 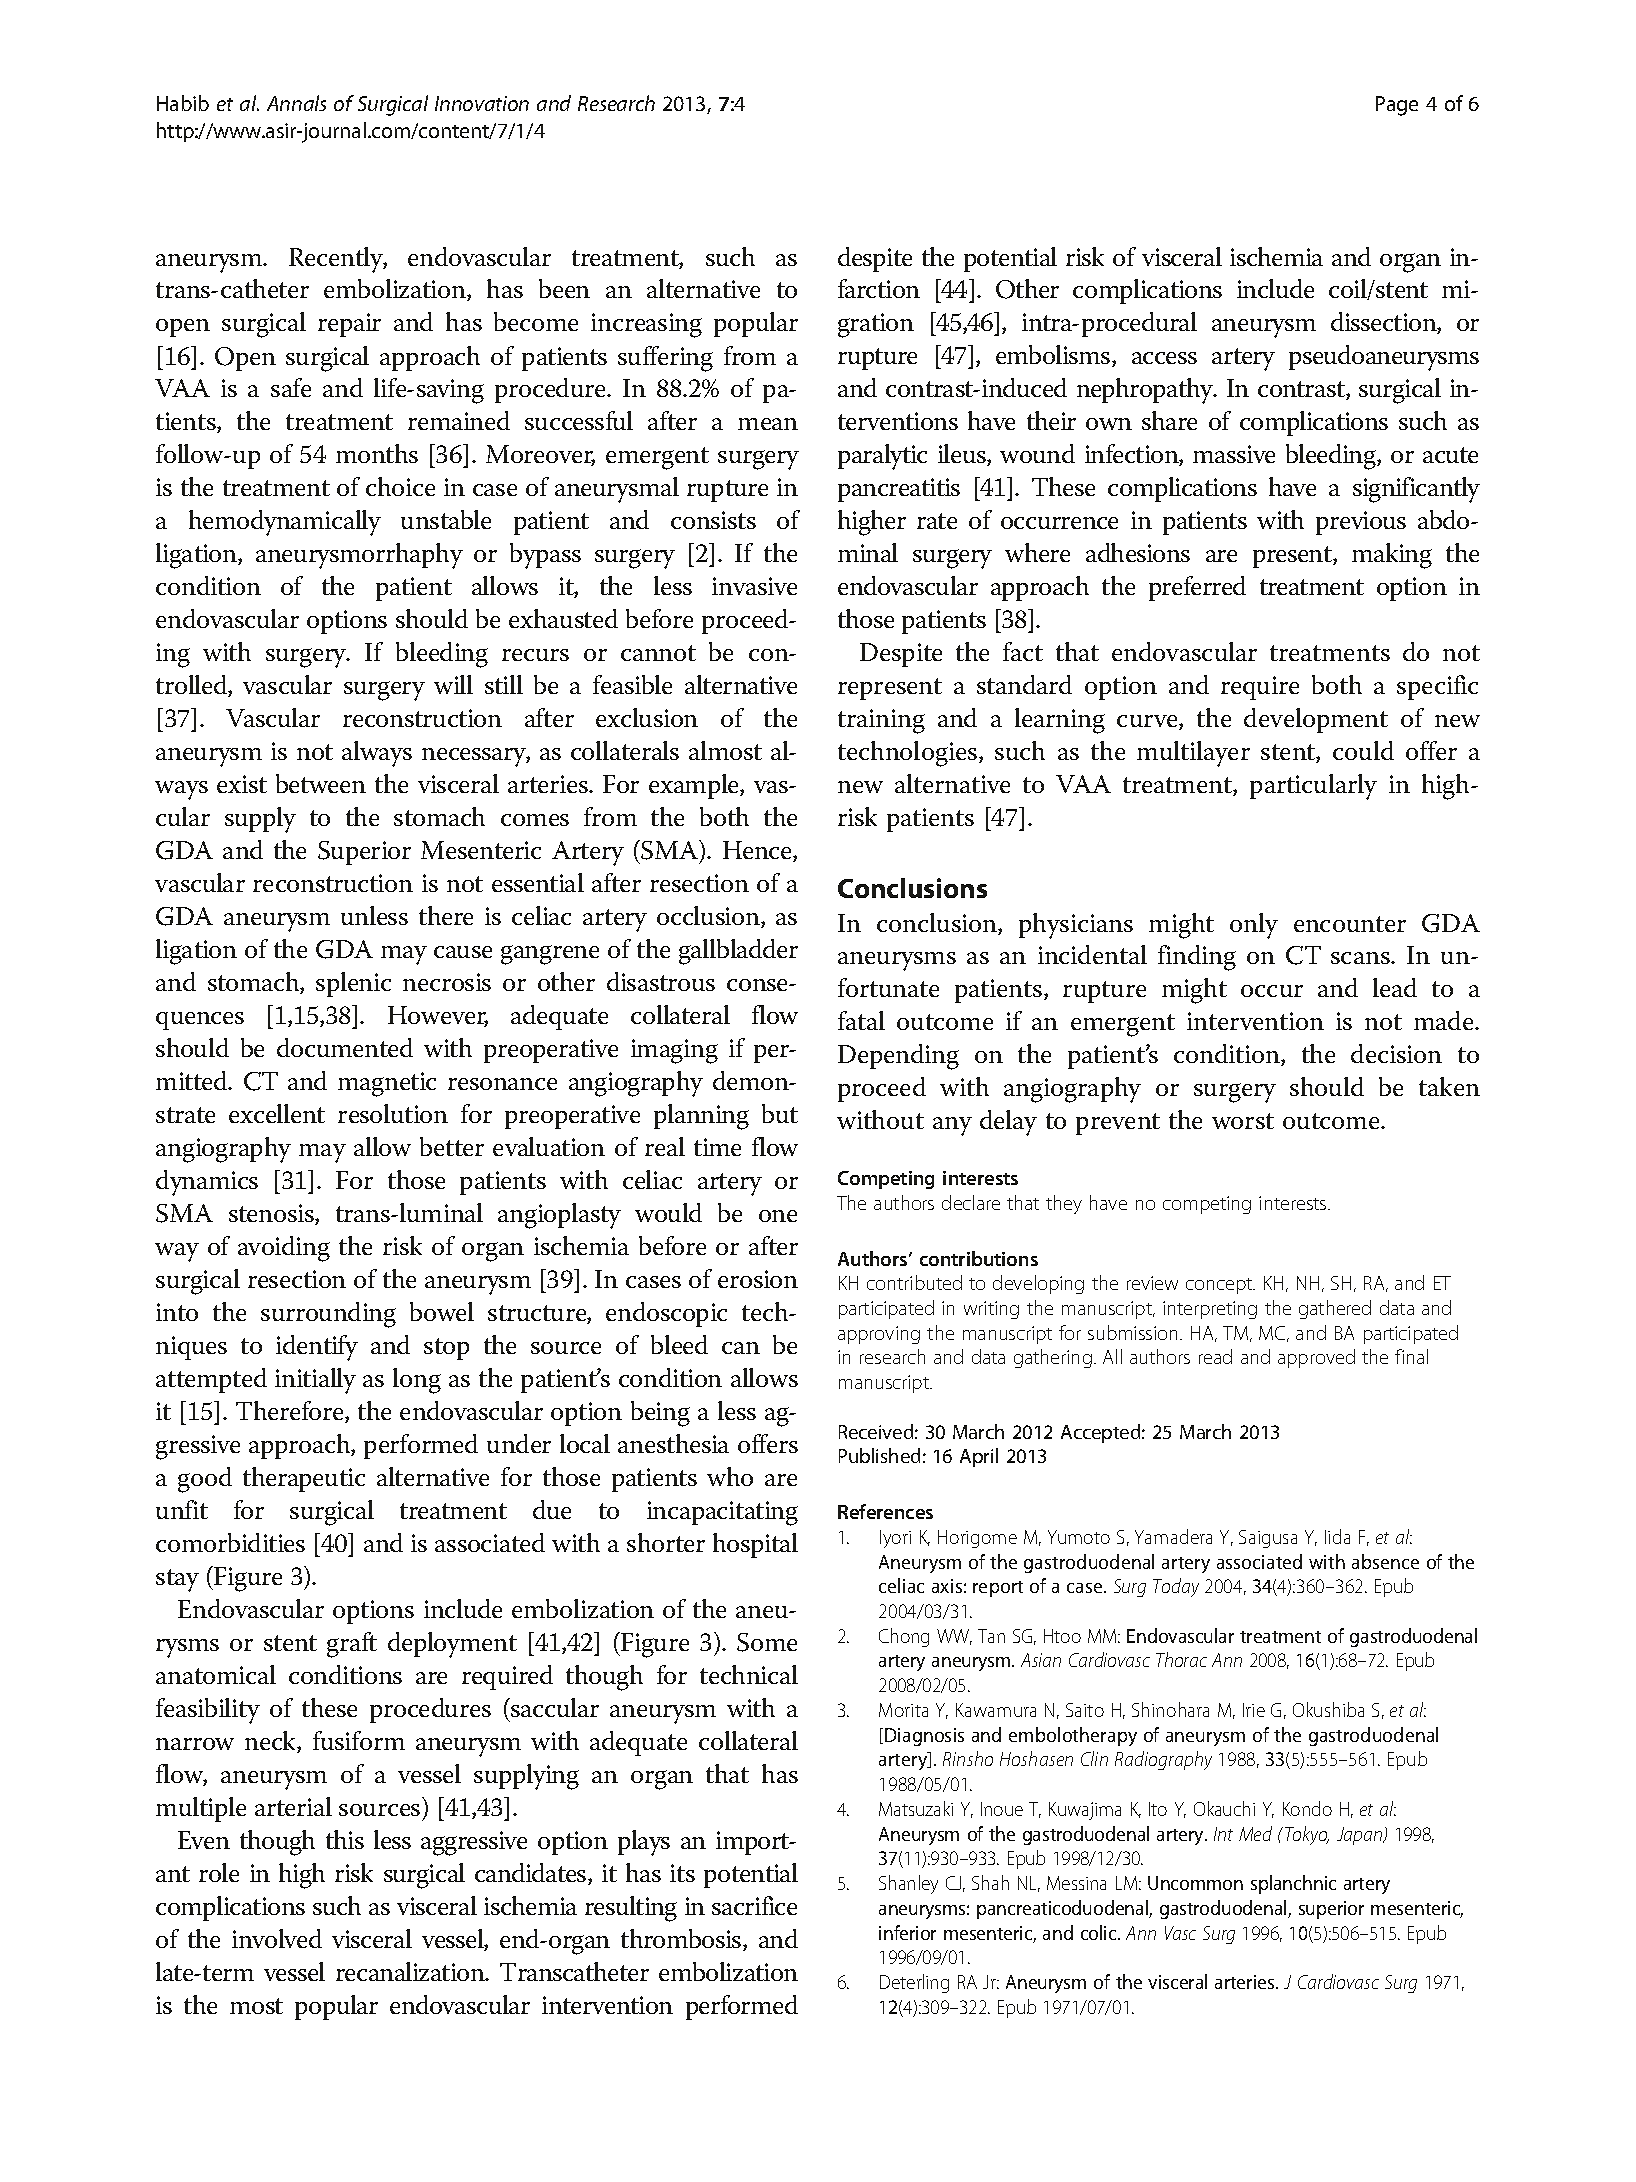 What do you see at coordinates (1316, 1358) in the document?
I see `approved` at bounding box center [1316, 1358].
